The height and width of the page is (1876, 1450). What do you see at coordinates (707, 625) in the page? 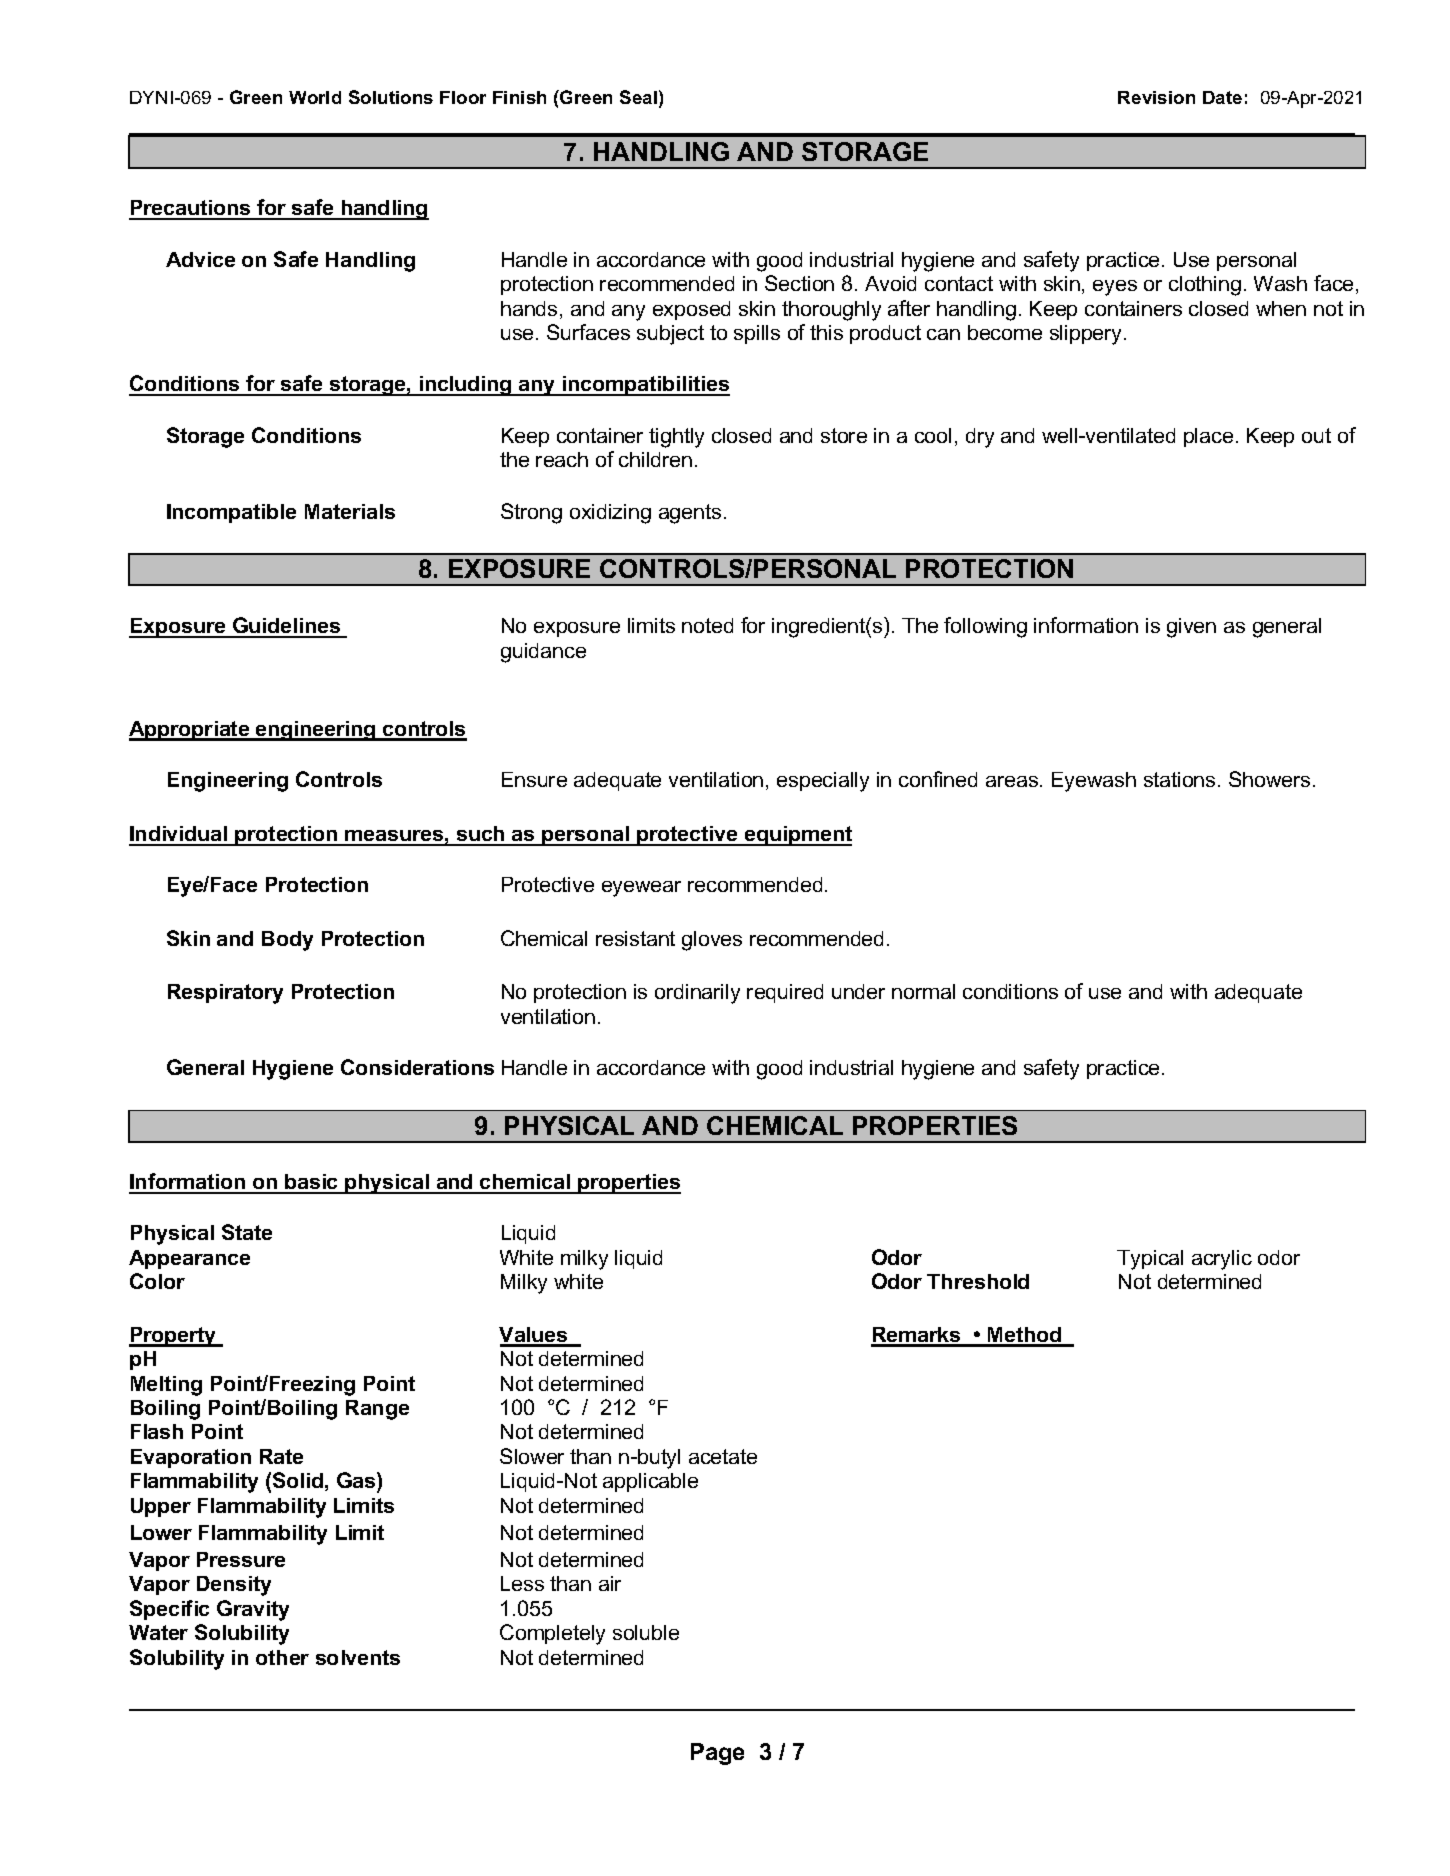
I see `noted` at bounding box center [707, 625].
